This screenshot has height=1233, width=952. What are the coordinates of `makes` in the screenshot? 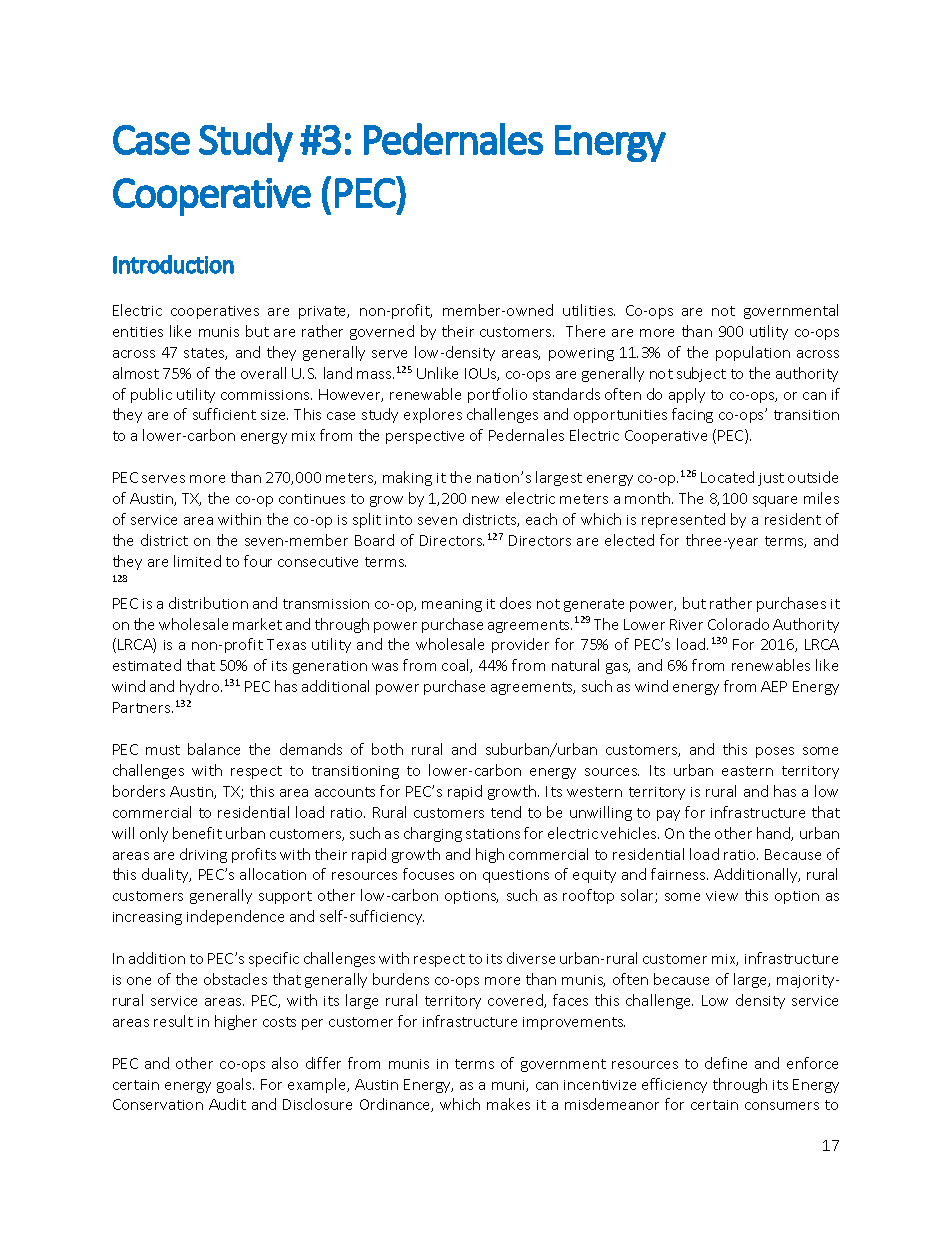 It's located at (508, 1104).
